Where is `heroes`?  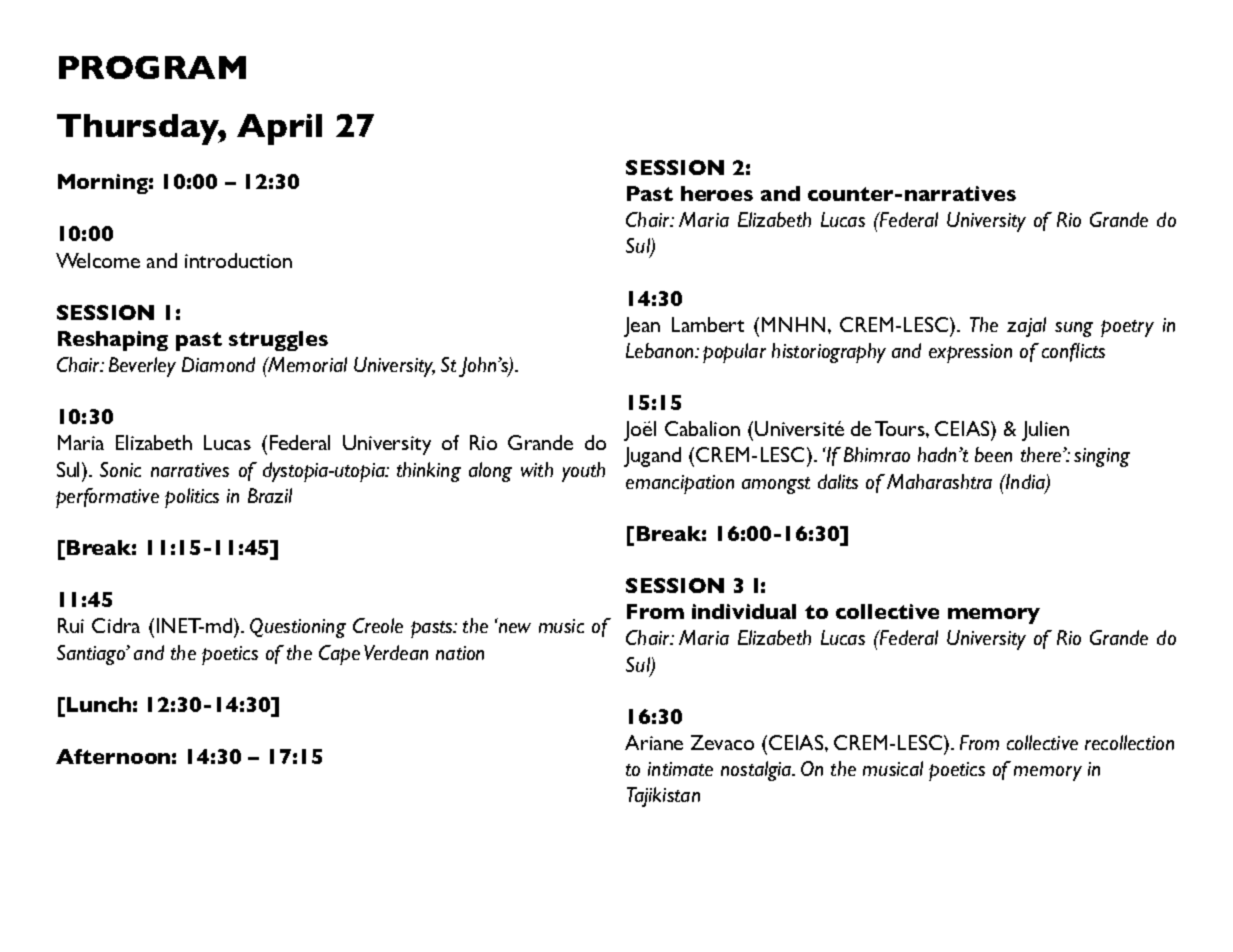 heroes is located at coordinates (717, 193).
